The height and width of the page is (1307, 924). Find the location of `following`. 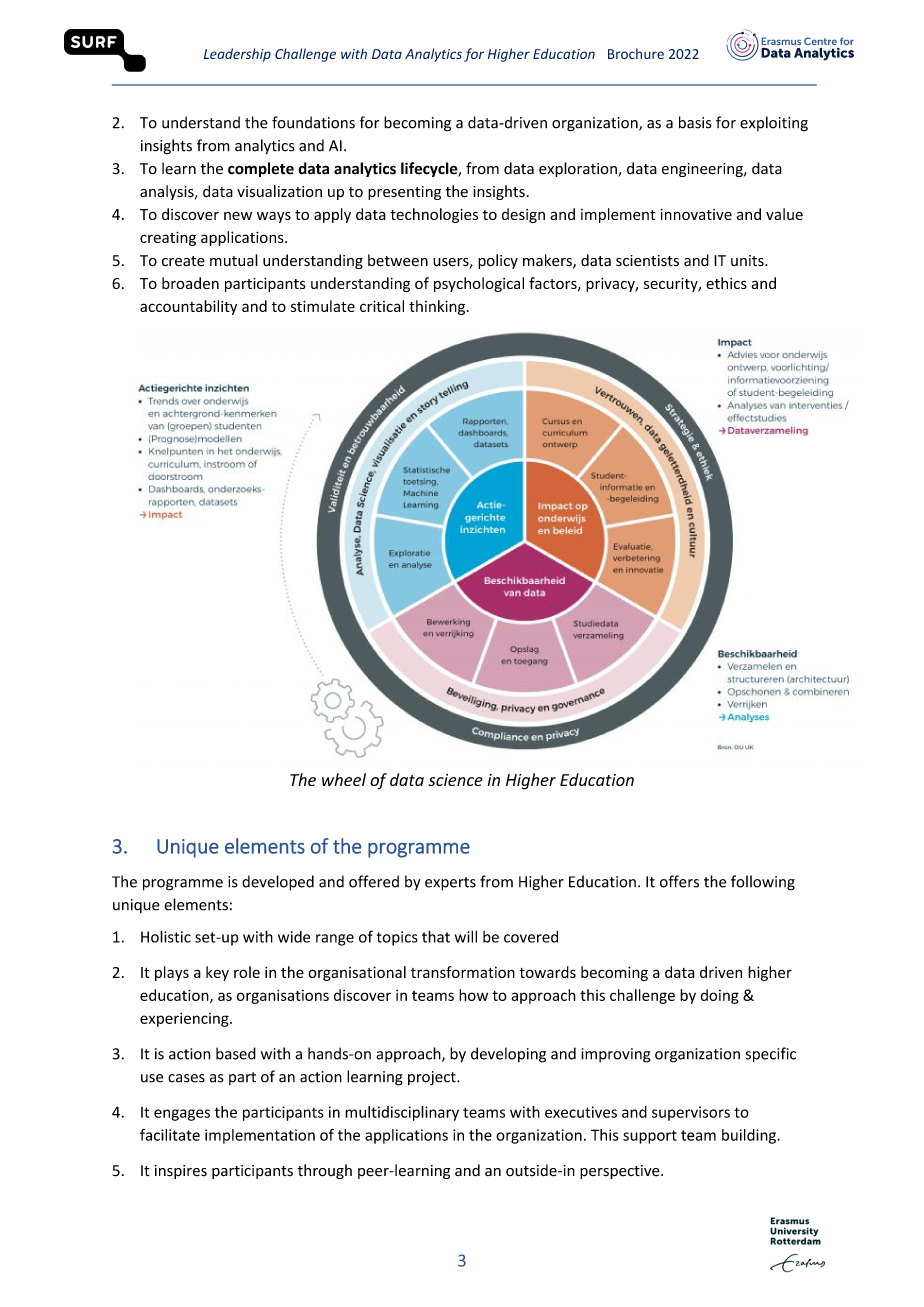

following is located at coordinates (763, 883).
